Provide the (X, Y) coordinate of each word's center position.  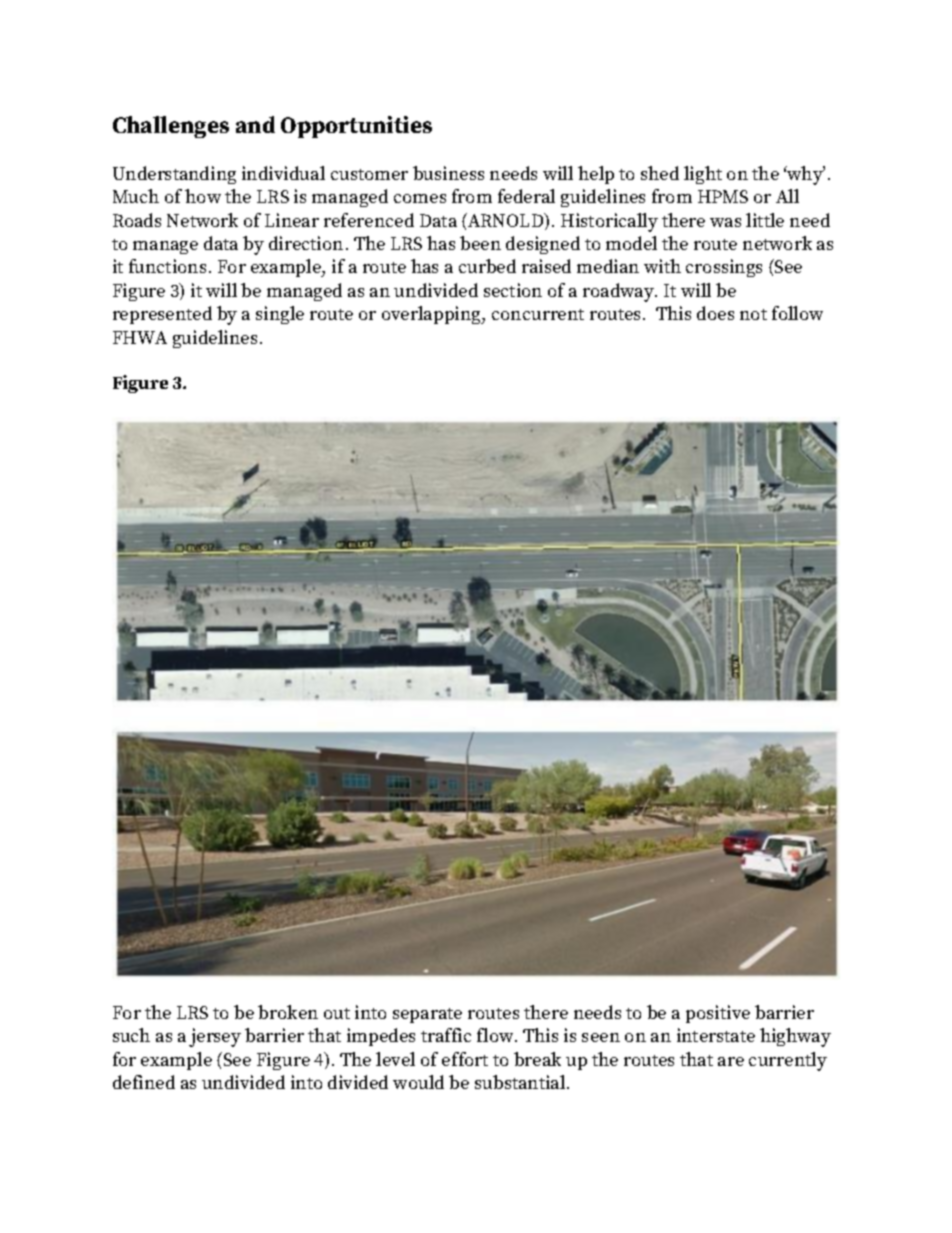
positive (718, 1014)
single (280, 315)
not (753, 314)
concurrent (538, 314)
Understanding (174, 175)
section (513, 290)
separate (427, 1015)
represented (162, 315)
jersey (215, 1037)
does (715, 313)
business (448, 173)
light (703, 175)
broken (288, 1012)
